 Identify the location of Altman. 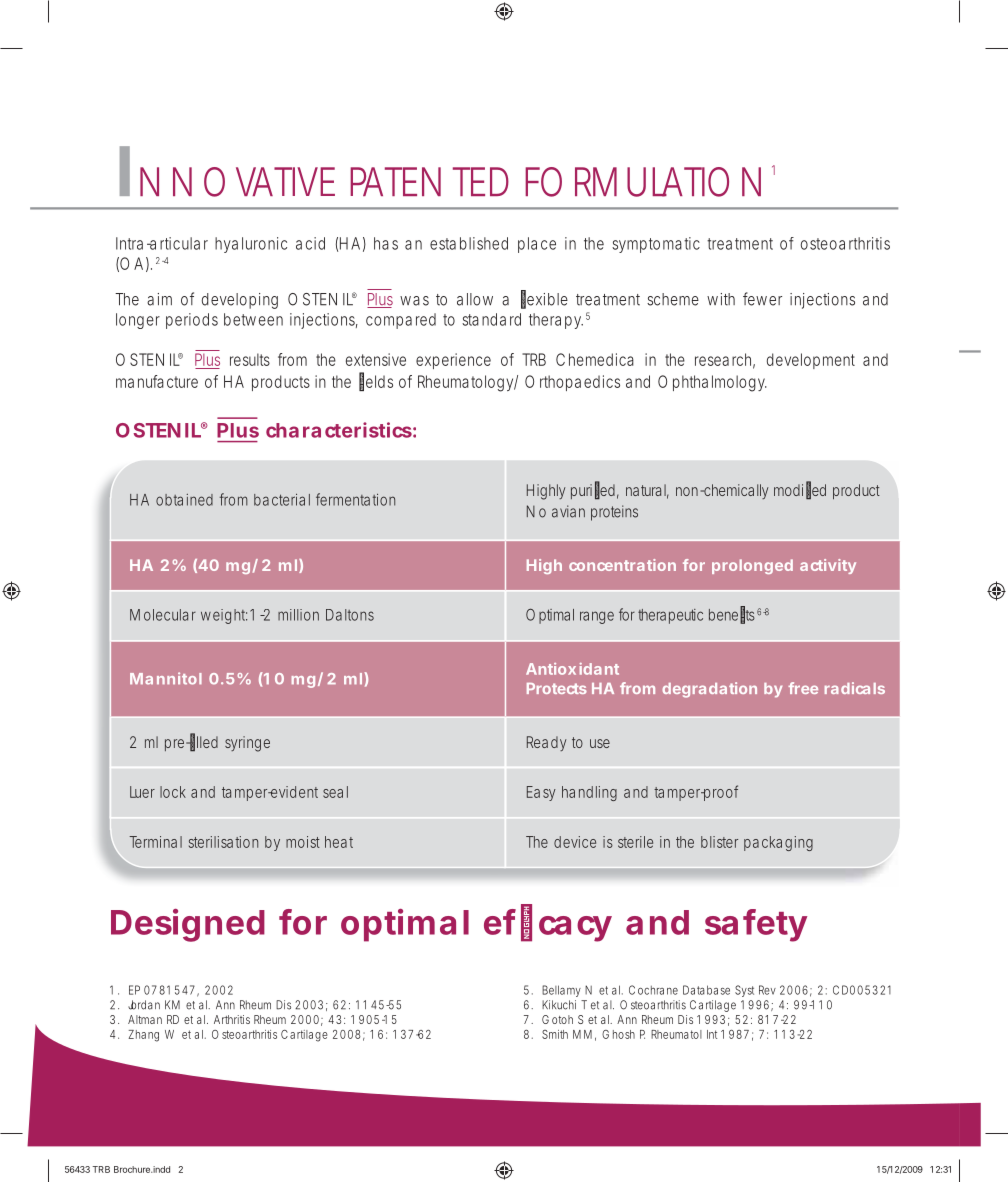
(145, 1019).
